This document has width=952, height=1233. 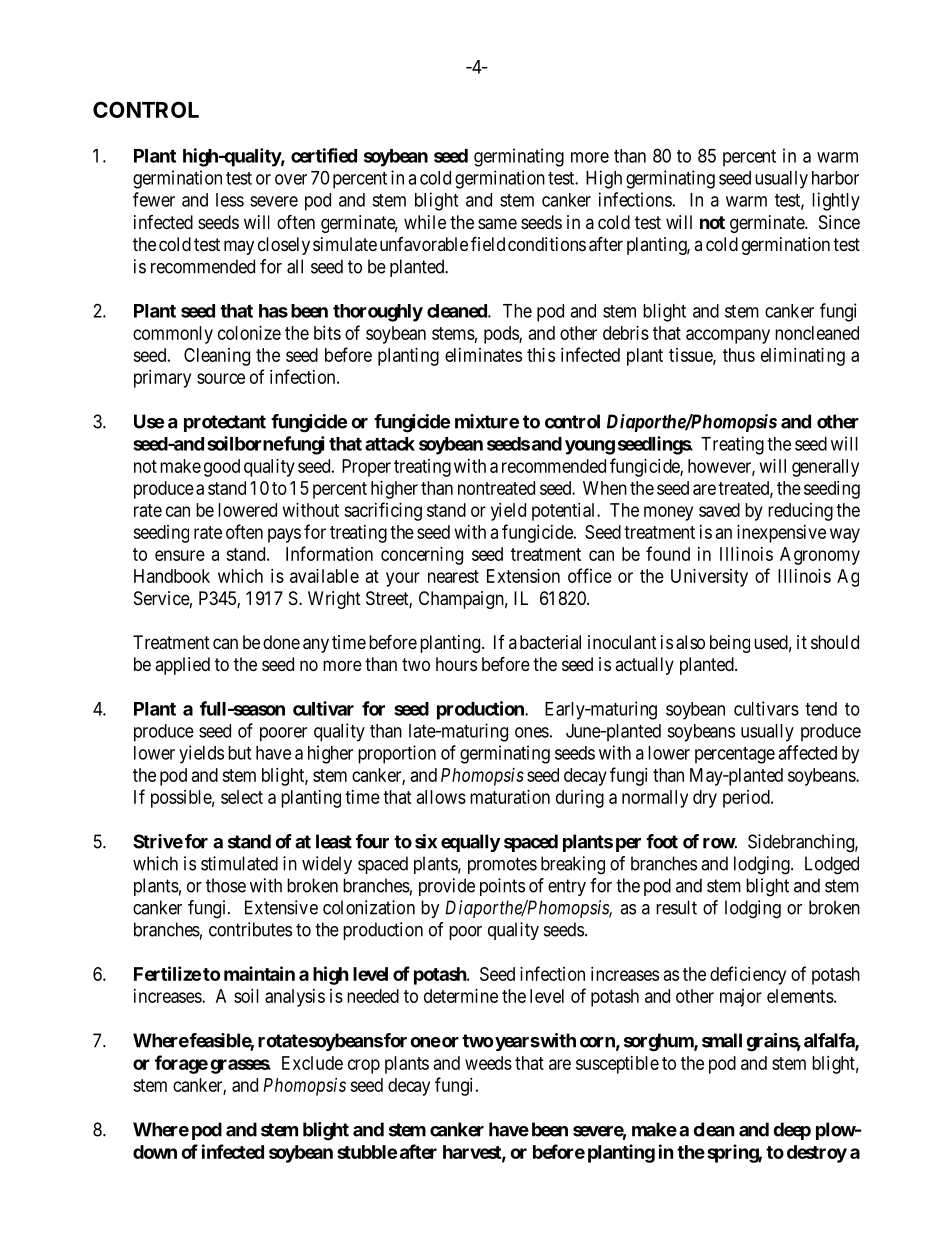 What do you see at coordinates (497, 224) in the document?
I see `same` at bounding box center [497, 224].
